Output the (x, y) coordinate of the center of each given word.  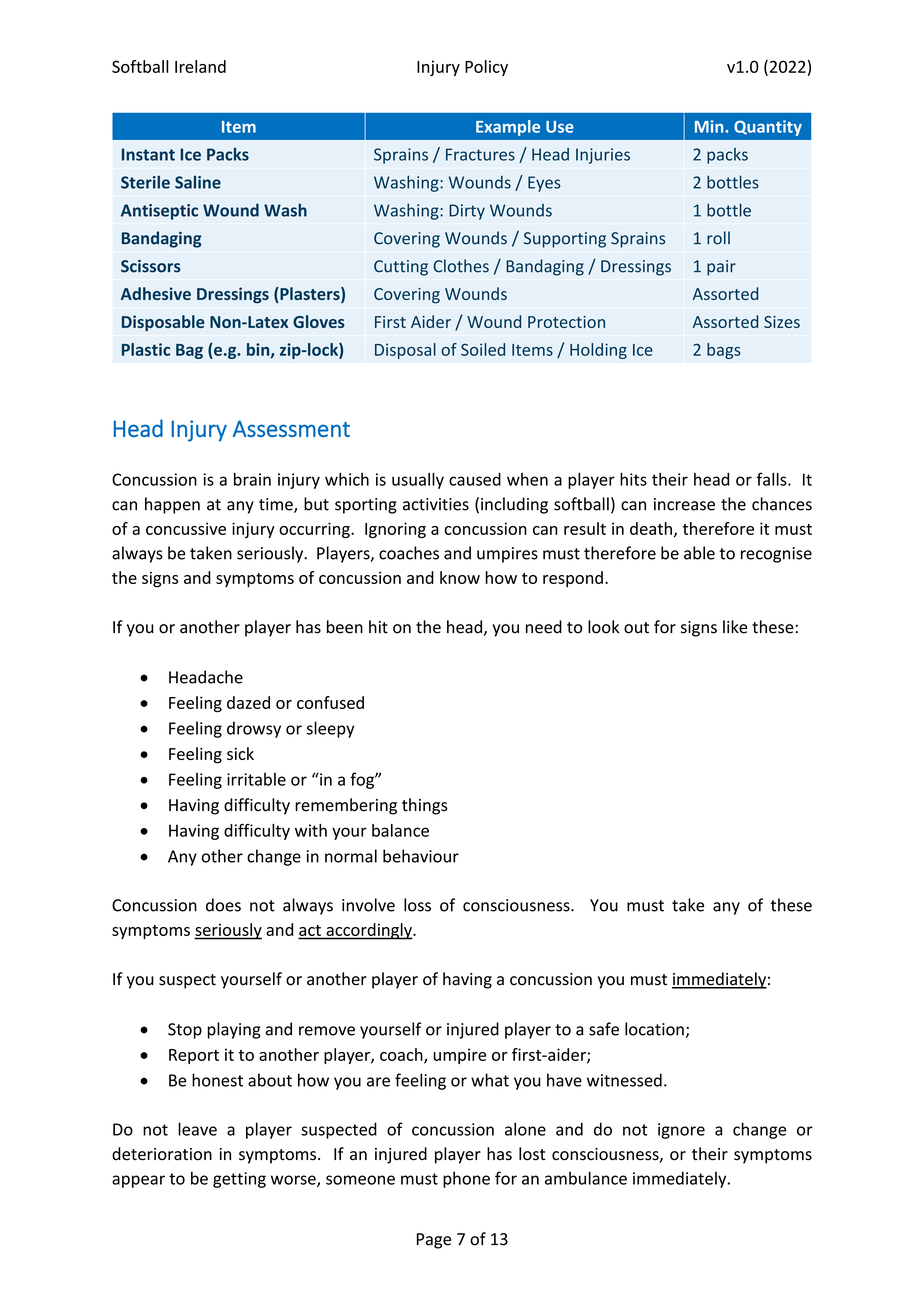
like (735, 627)
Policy (486, 68)
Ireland (200, 66)
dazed (248, 702)
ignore (681, 1131)
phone (466, 1179)
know (460, 577)
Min (710, 126)
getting (239, 1180)
